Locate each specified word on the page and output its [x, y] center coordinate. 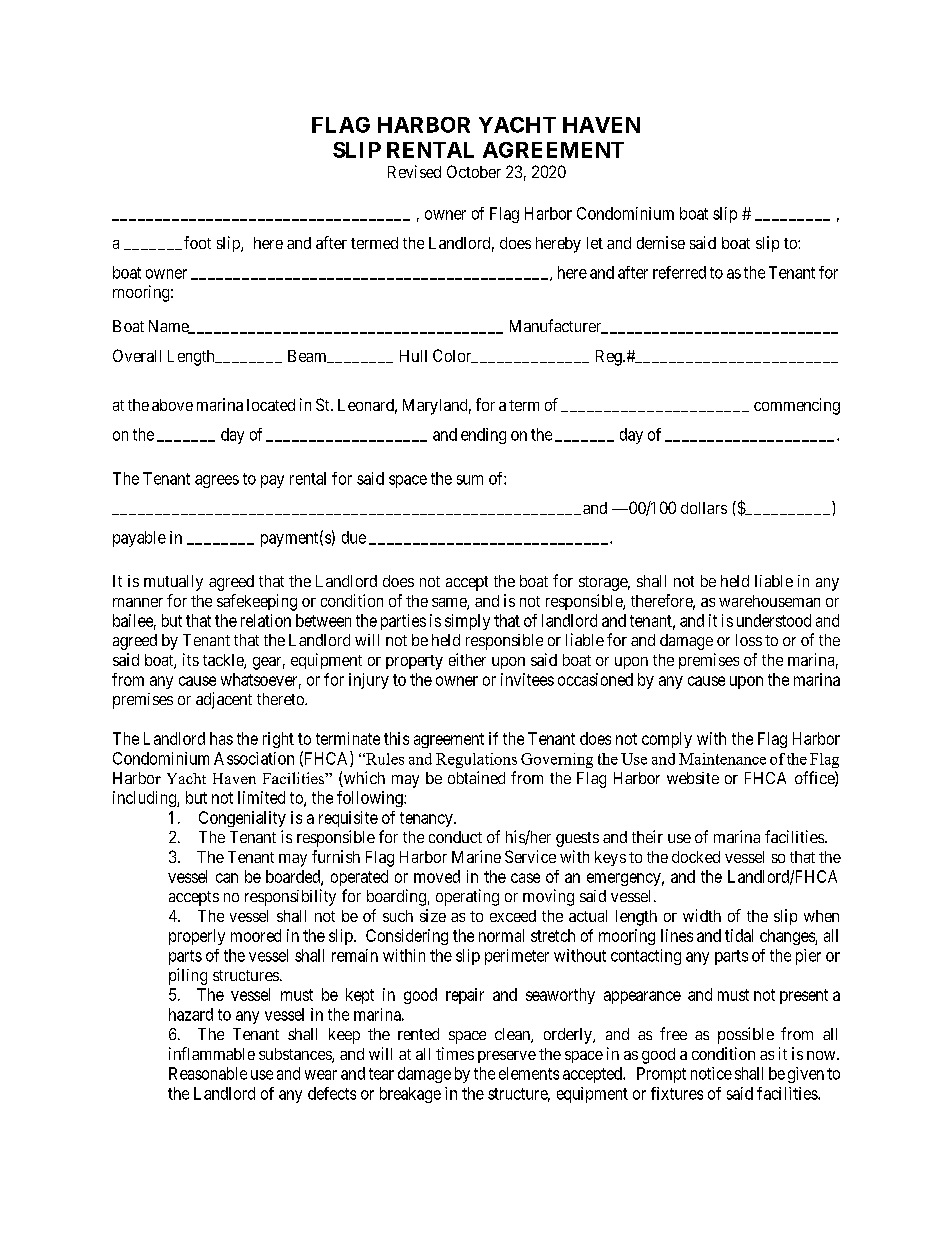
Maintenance [722, 759]
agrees [217, 481]
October [474, 171]
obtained [476, 777]
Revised [414, 171]
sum [470, 480]
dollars [704, 508]
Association [254, 758]
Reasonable [208, 1073]
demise [661, 242]
